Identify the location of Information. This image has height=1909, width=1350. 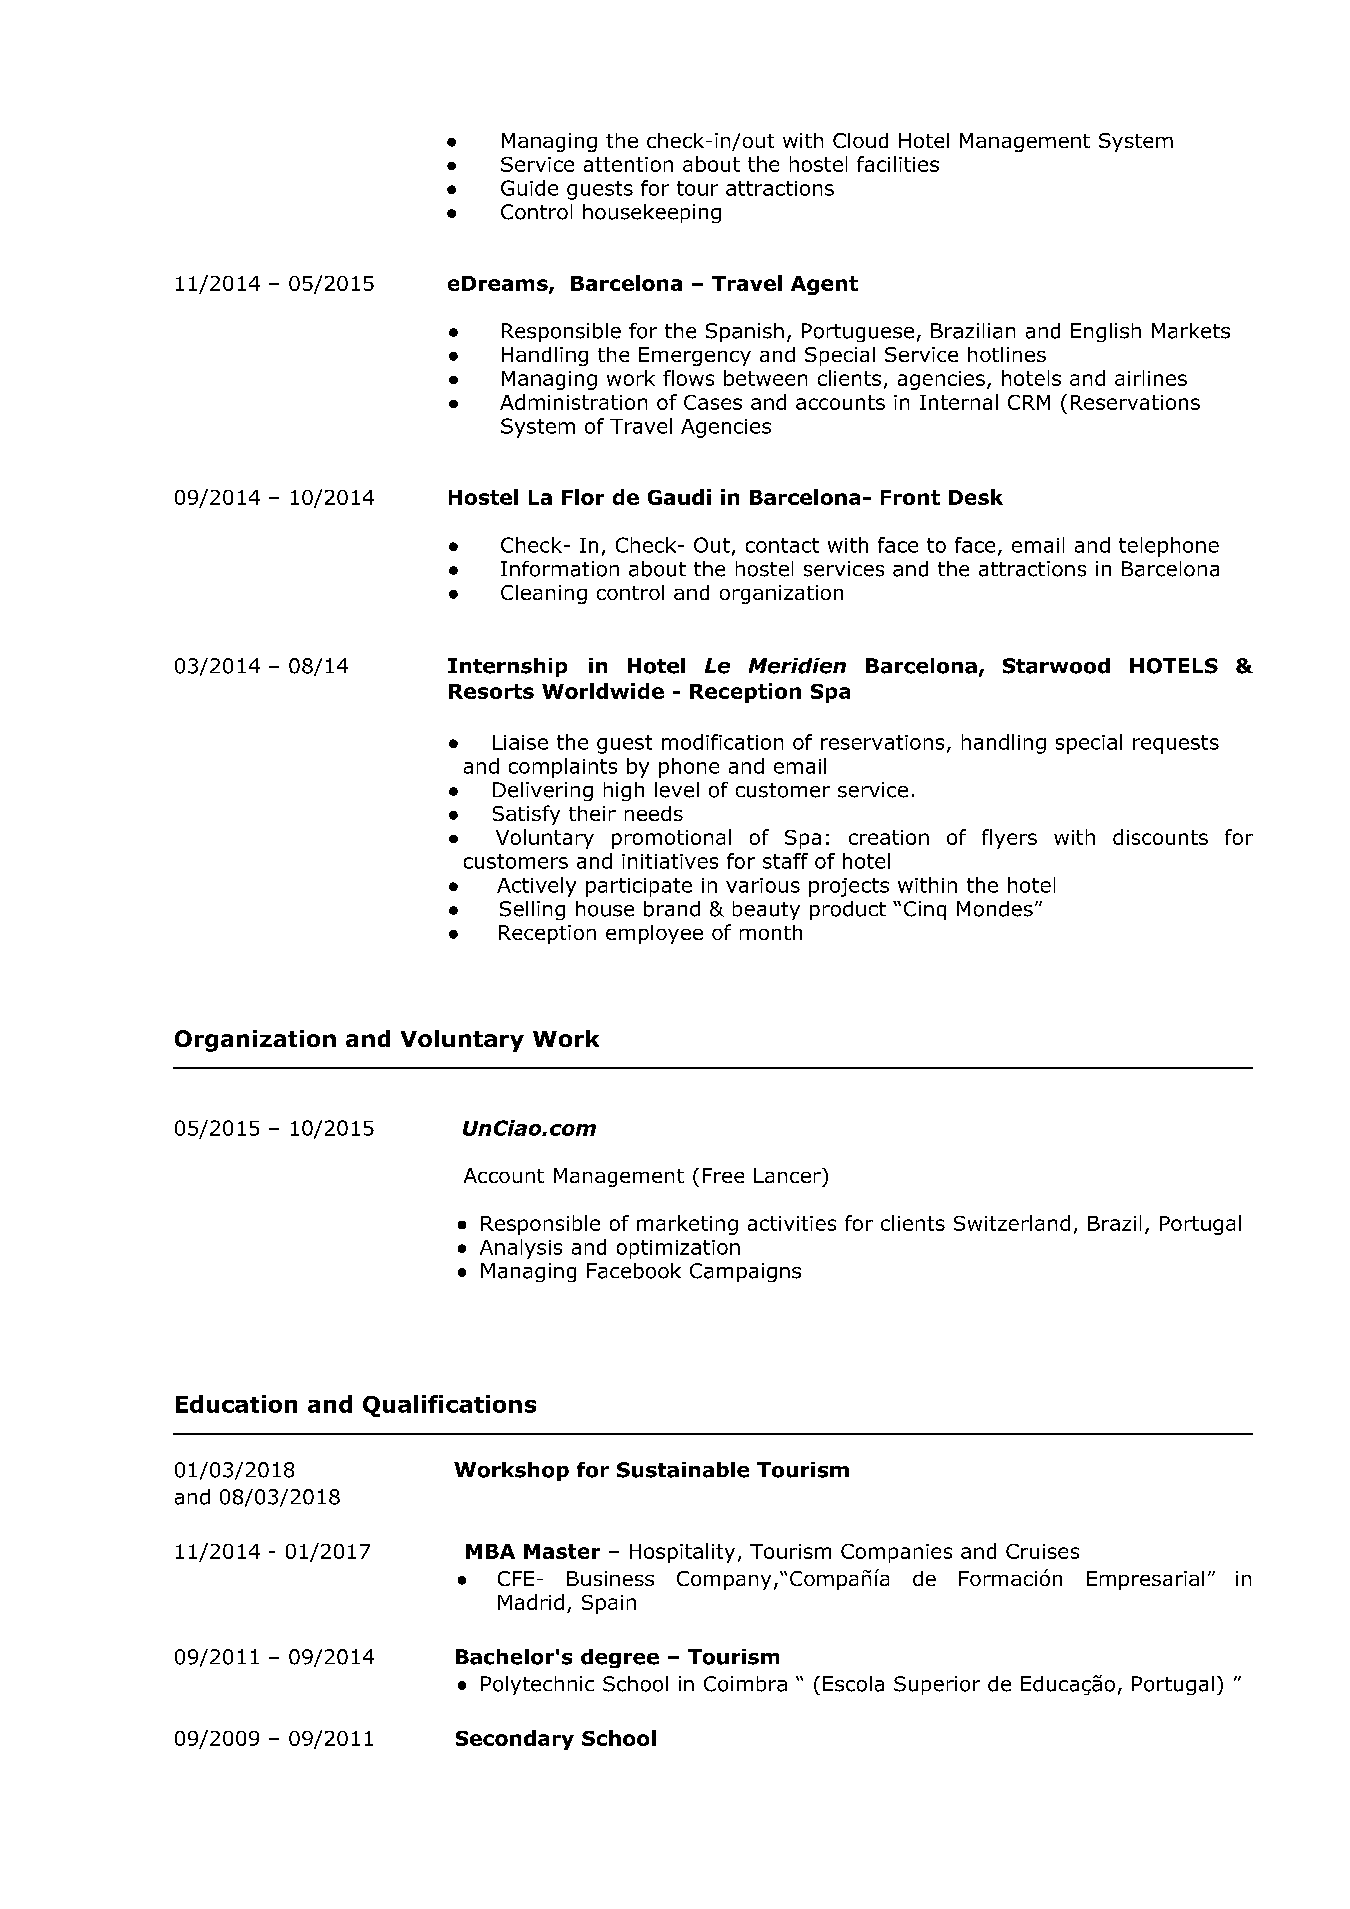
(560, 569).
